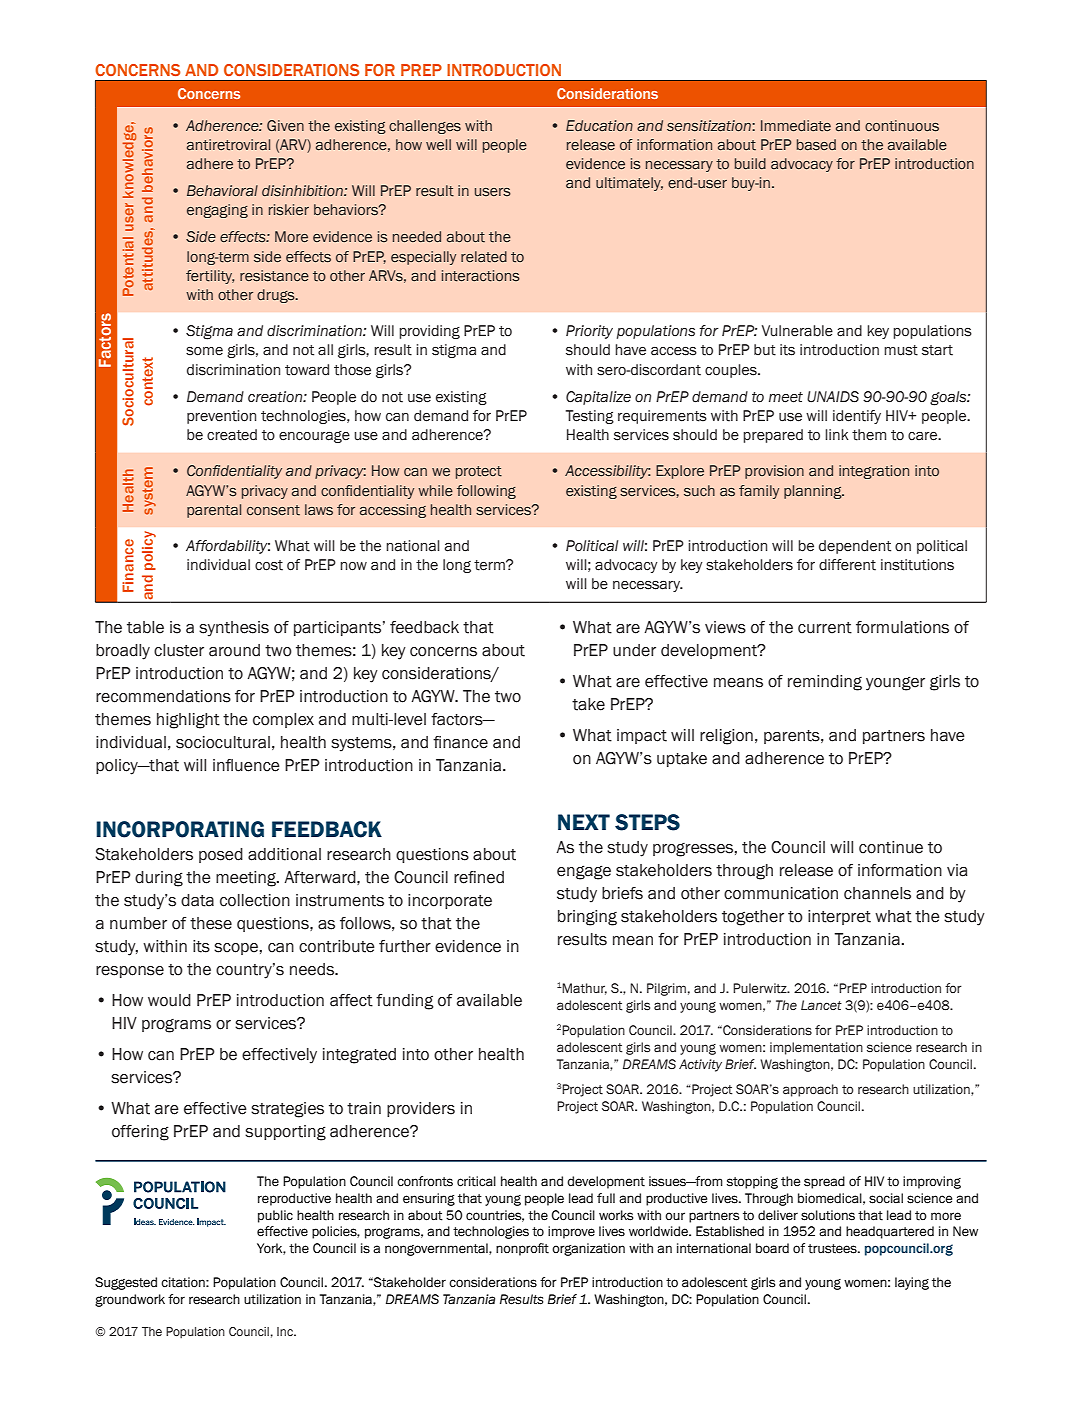  What do you see at coordinates (228, 145) in the screenshot?
I see `antiretroviral` at bounding box center [228, 145].
